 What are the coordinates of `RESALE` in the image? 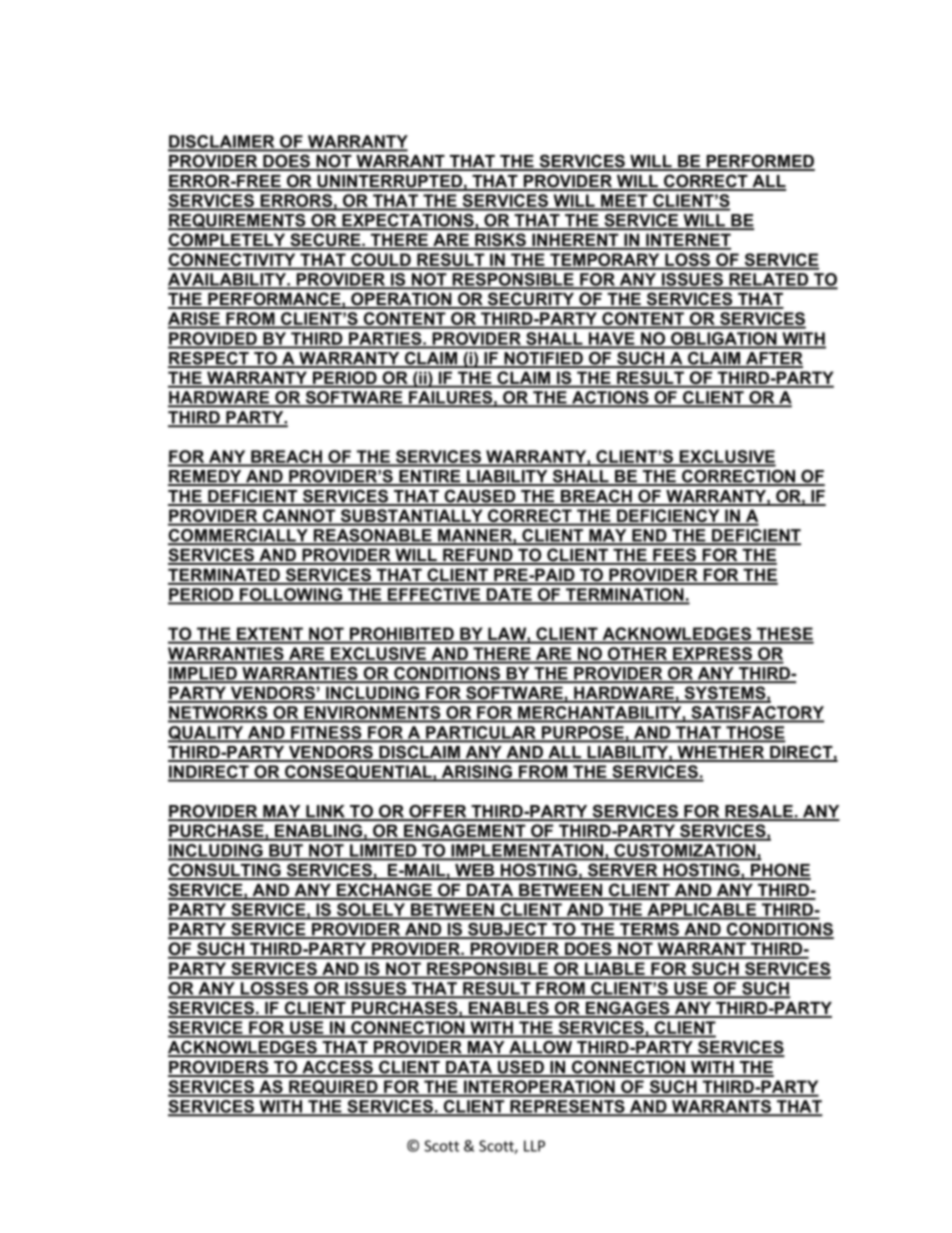 It's located at (759, 812).
